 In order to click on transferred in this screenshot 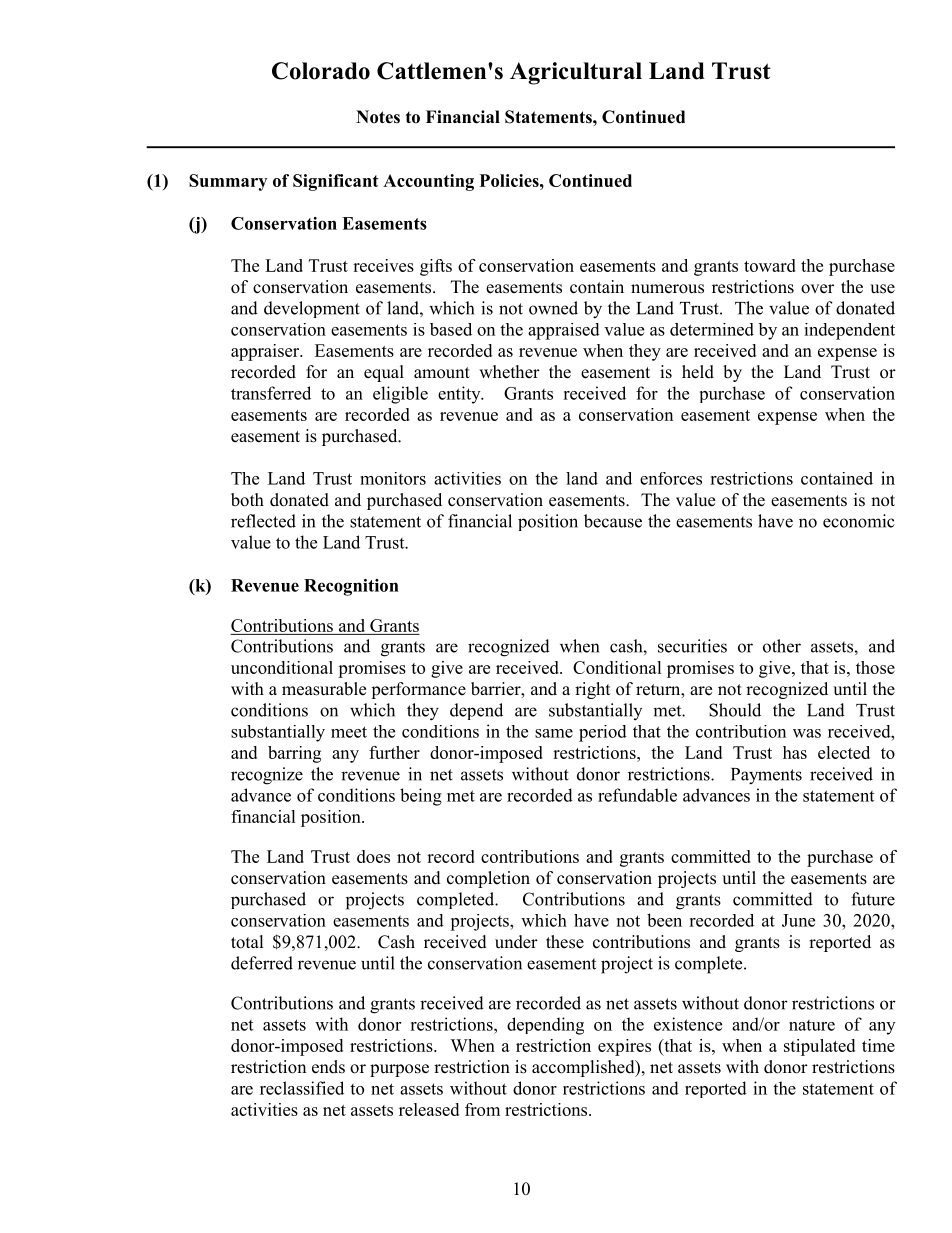, I will do `click(271, 393)`.
